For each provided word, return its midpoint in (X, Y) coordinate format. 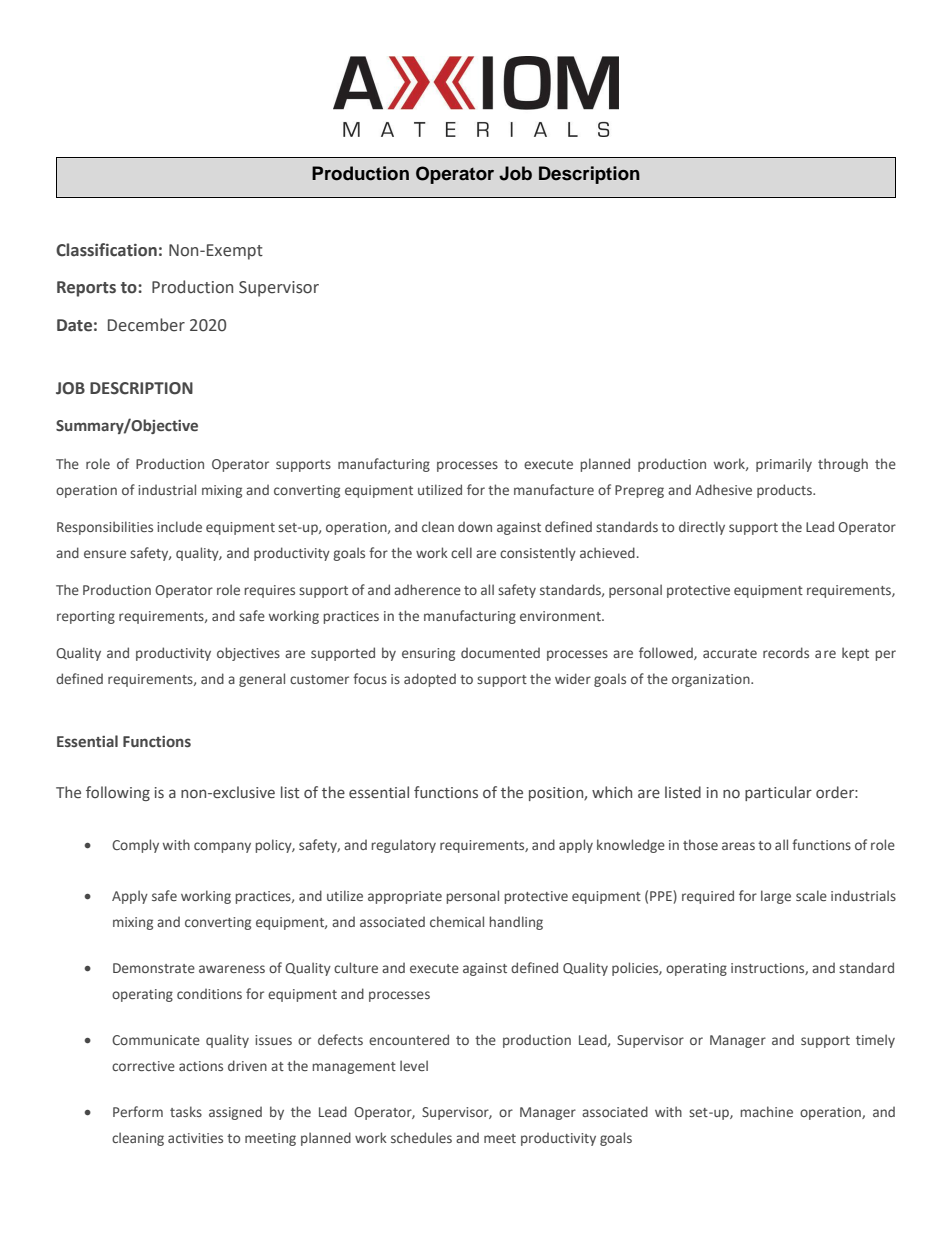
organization (712, 680)
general (262, 680)
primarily (784, 465)
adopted (430, 680)
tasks (186, 1111)
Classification (106, 250)
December (146, 325)
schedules (421, 1137)
